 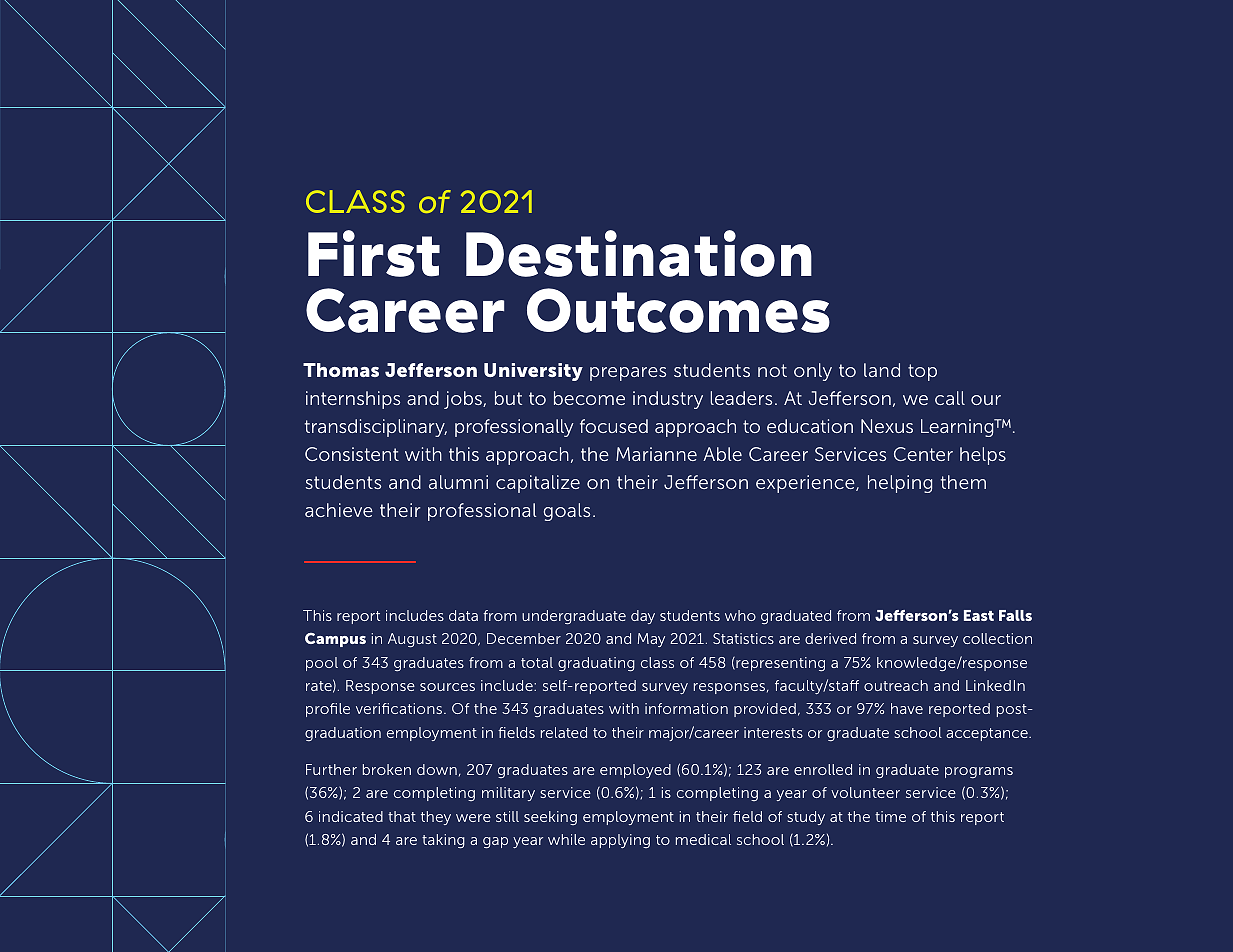 I want to click on land, so click(x=882, y=370).
